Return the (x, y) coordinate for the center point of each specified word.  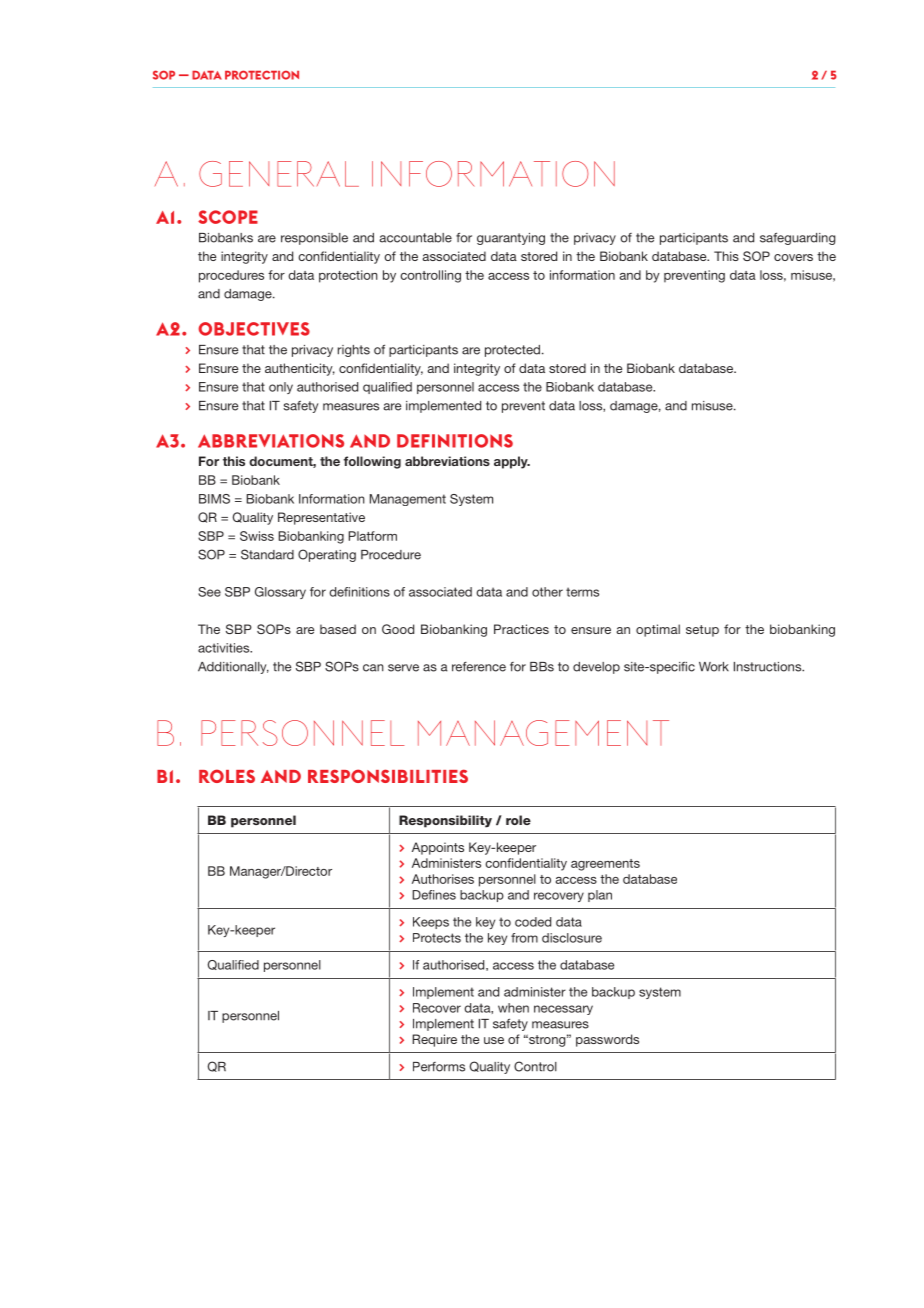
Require (435, 1040)
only (281, 388)
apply (512, 462)
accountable (415, 238)
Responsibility (445, 821)
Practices (521, 629)
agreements (605, 865)
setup (702, 631)
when (513, 1008)
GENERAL (279, 174)
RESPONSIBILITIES (388, 776)
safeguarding (797, 238)
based (338, 629)
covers (793, 257)
